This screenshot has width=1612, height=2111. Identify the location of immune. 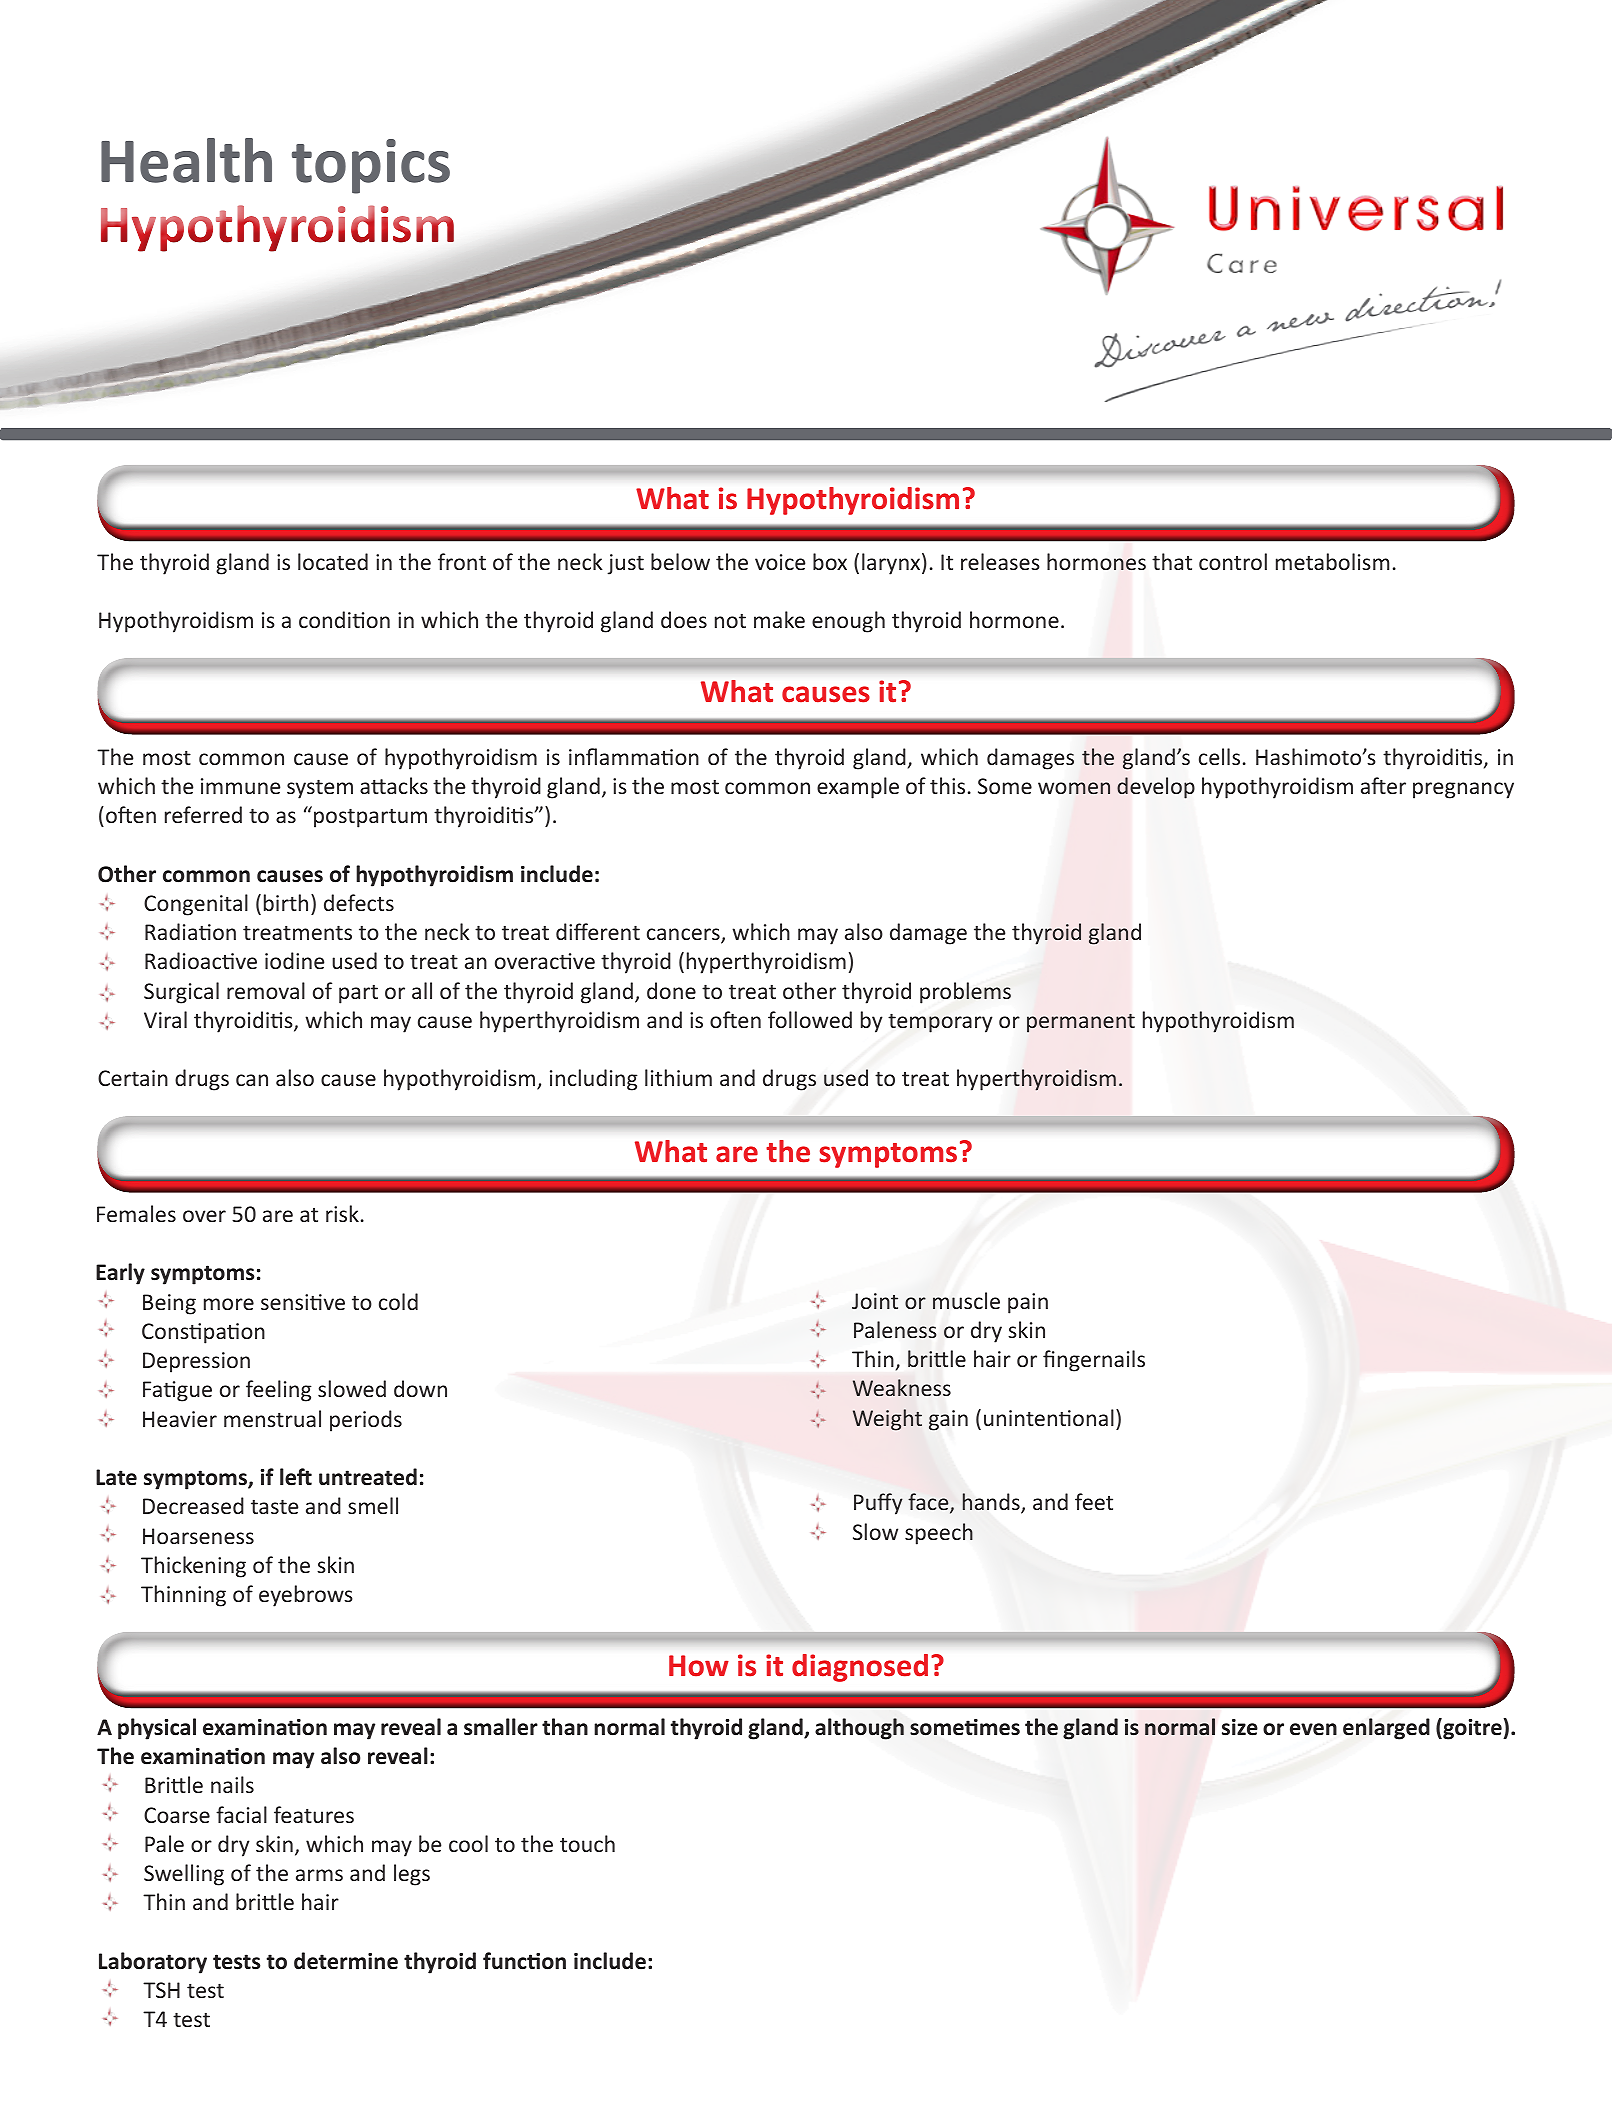
(240, 786).
